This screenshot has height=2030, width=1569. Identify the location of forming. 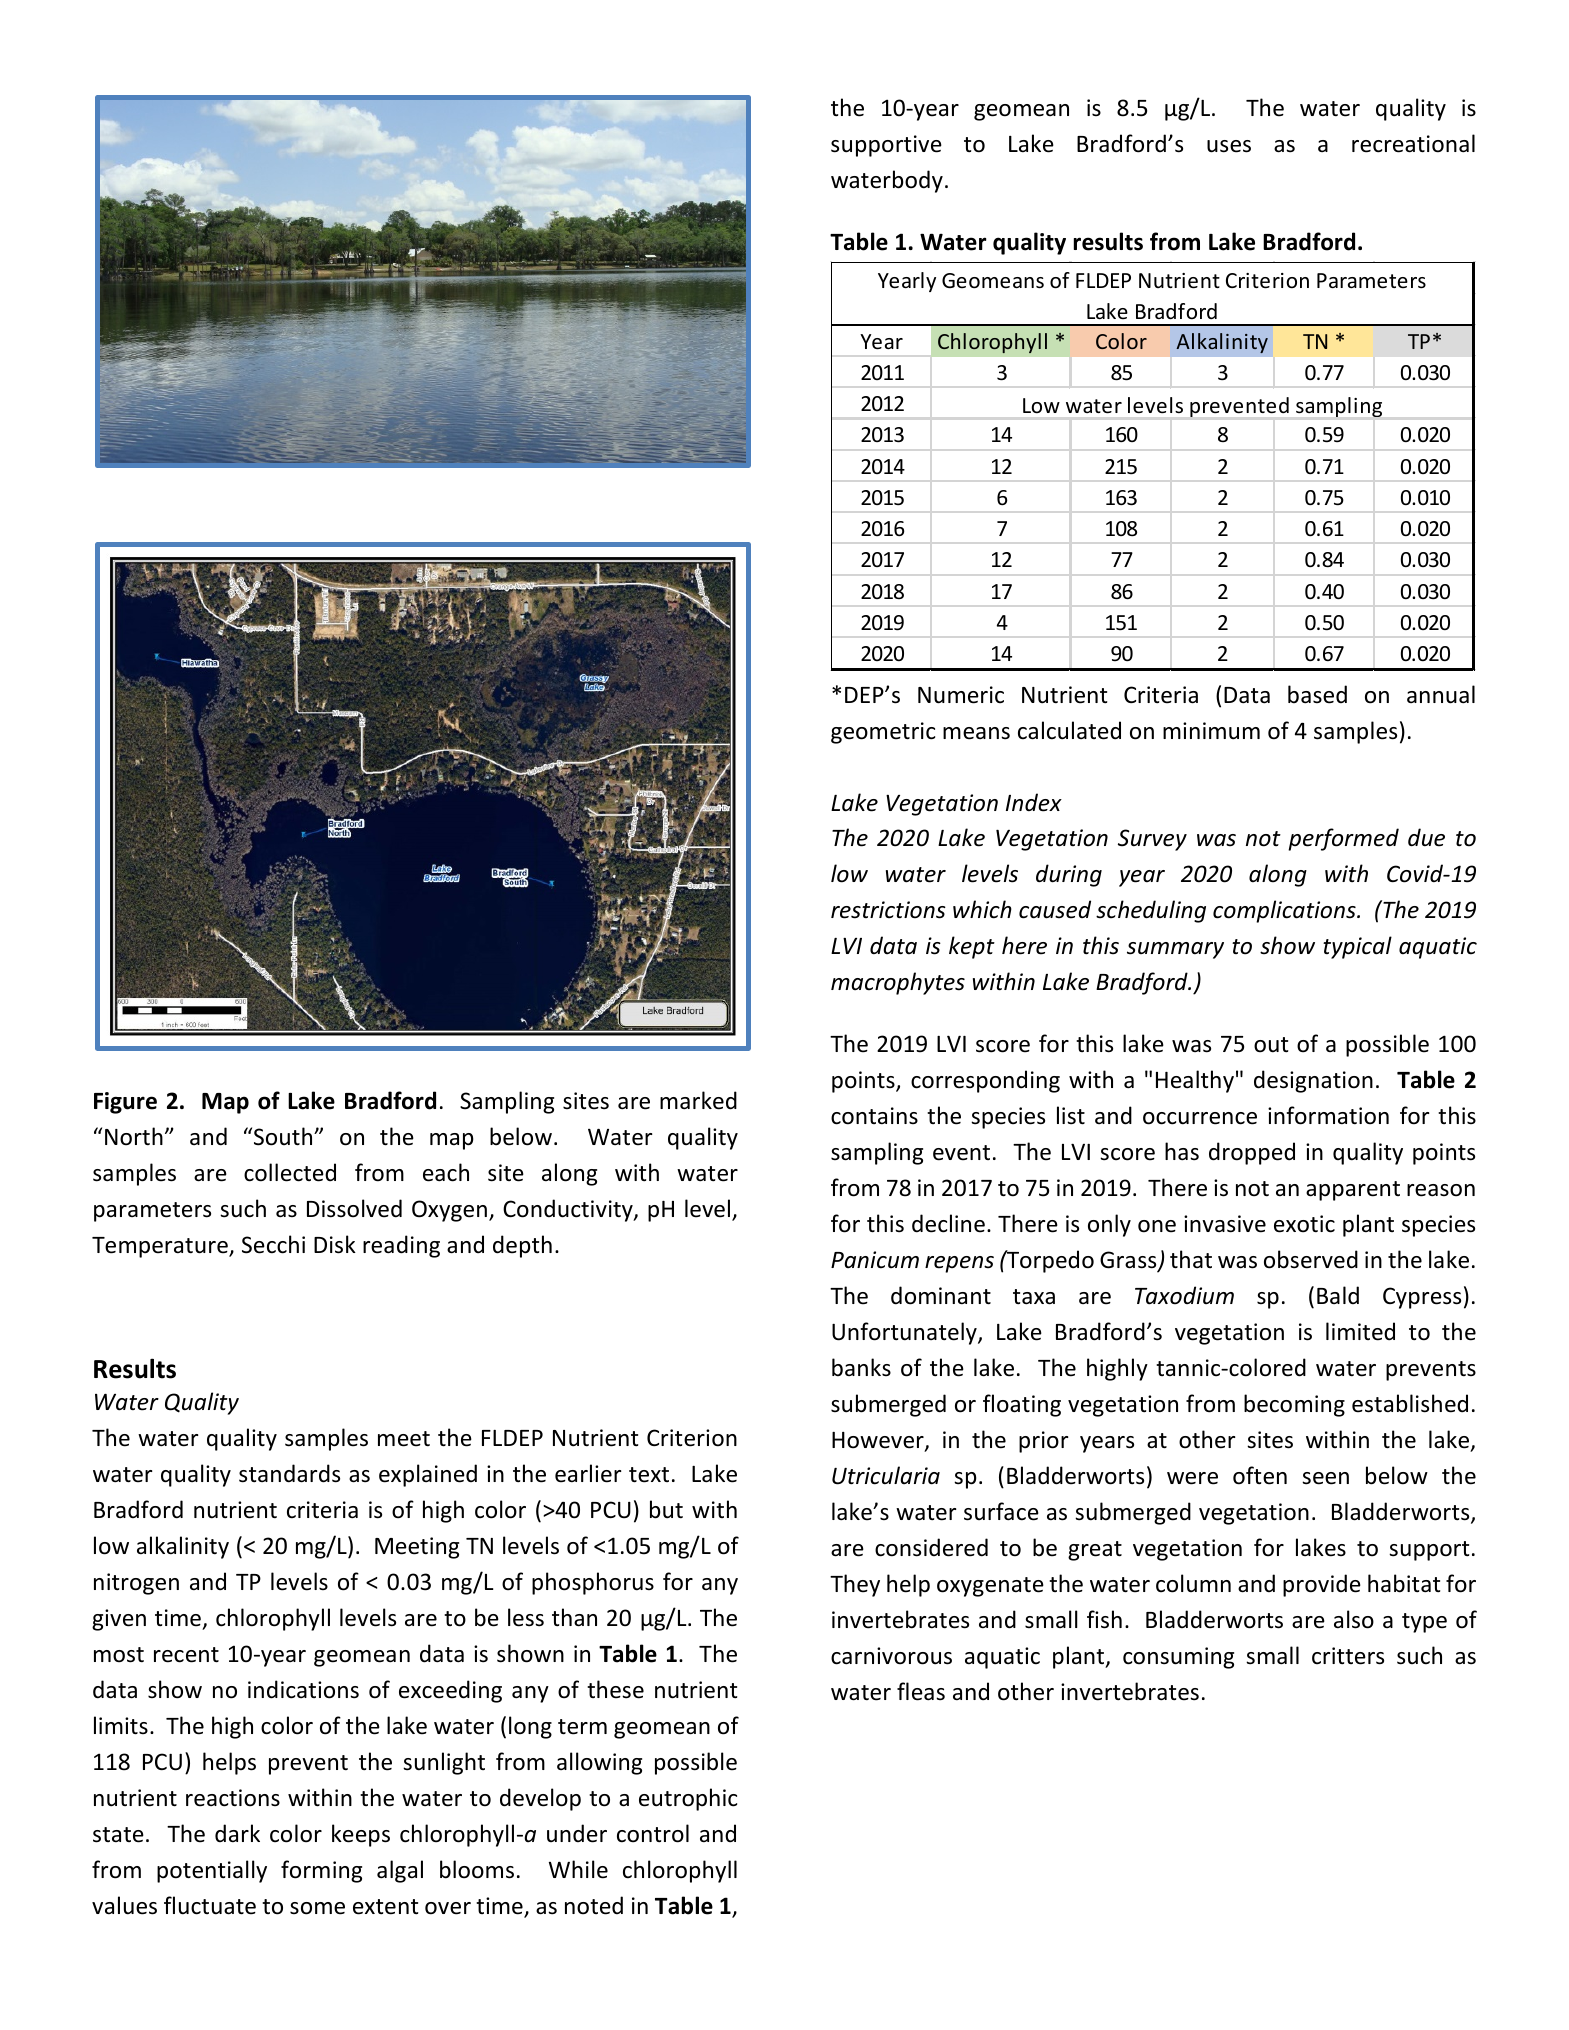
(321, 1871).
